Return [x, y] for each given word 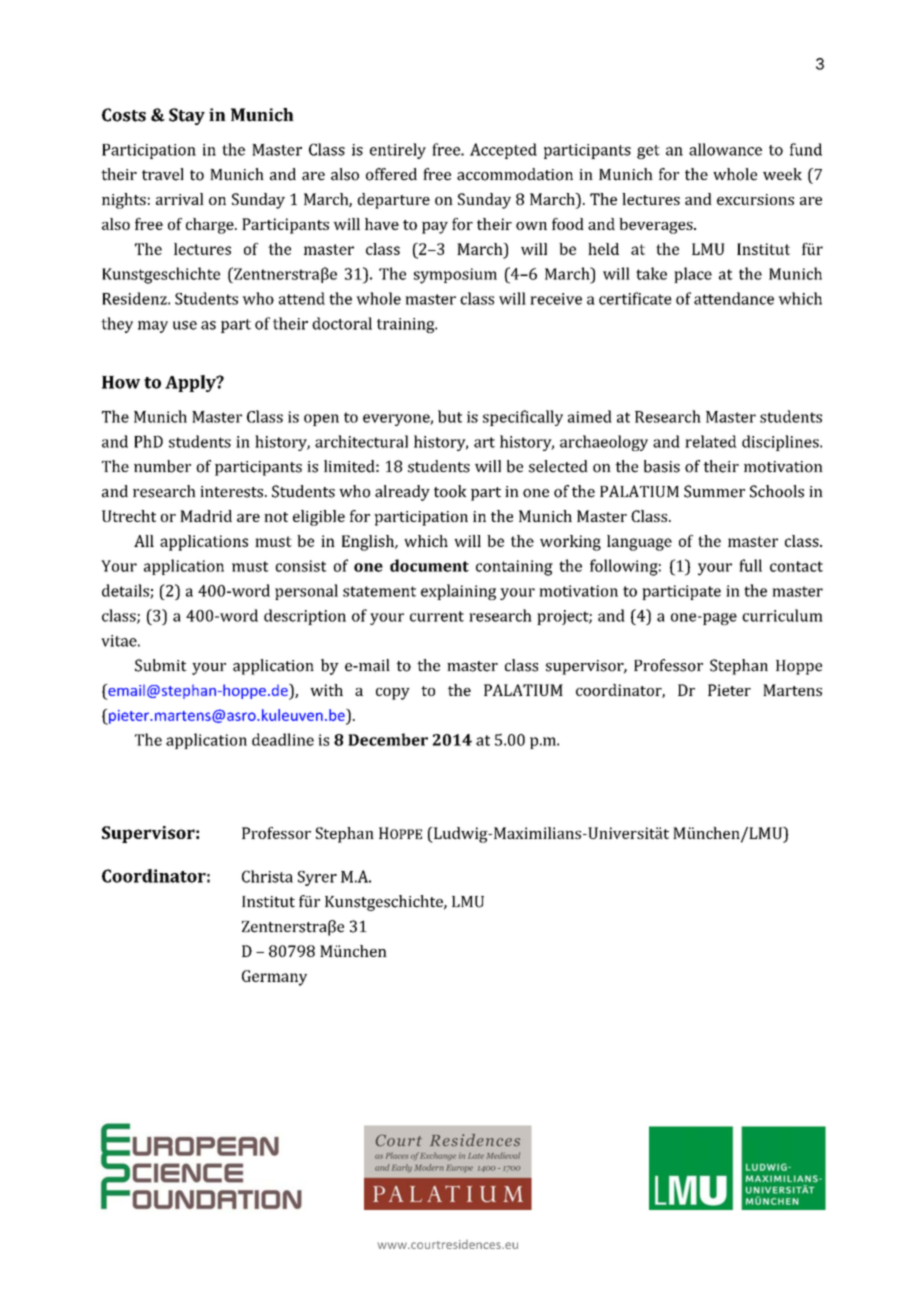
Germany [274, 978]
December [388, 739]
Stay [187, 116]
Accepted [503, 151]
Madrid [206, 516]
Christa [267, 876]
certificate [635, 298]
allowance [725, 149]
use [185, 325]
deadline [283, 739]
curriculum [782, 615]
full [750, 565]
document [429, 565]
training [407, 325]
